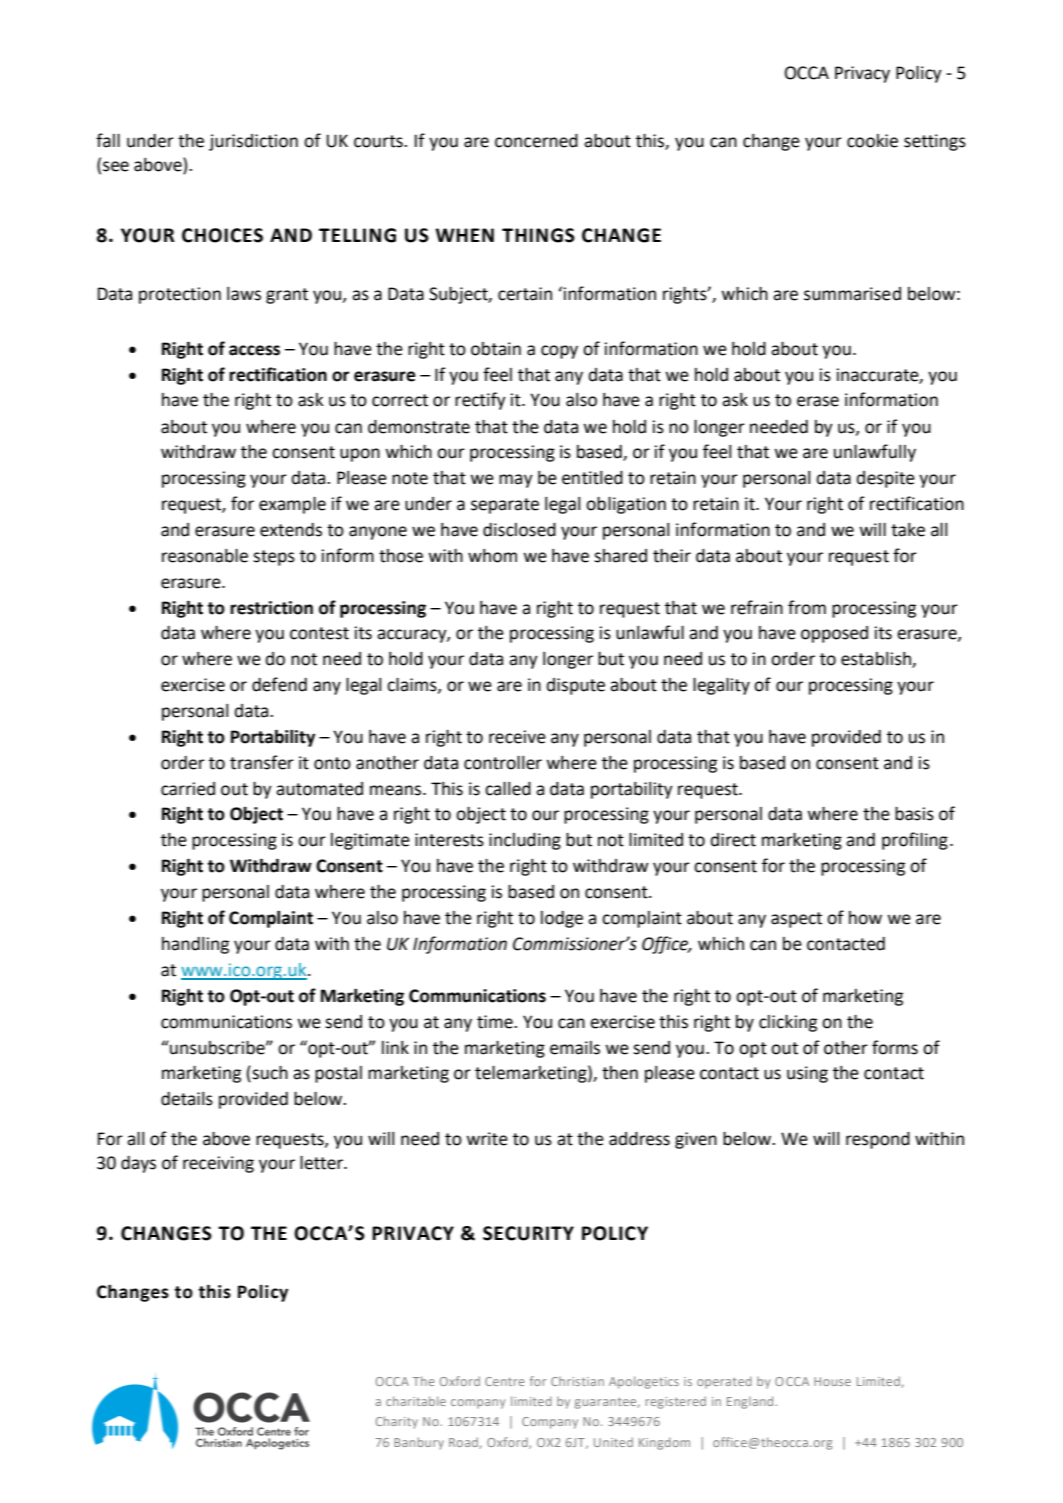 The width and height of the image is (1063, 1503). What do you see at coordinates (886, 479) in the image?
I see `despite` at bounding box center [886, 479].
